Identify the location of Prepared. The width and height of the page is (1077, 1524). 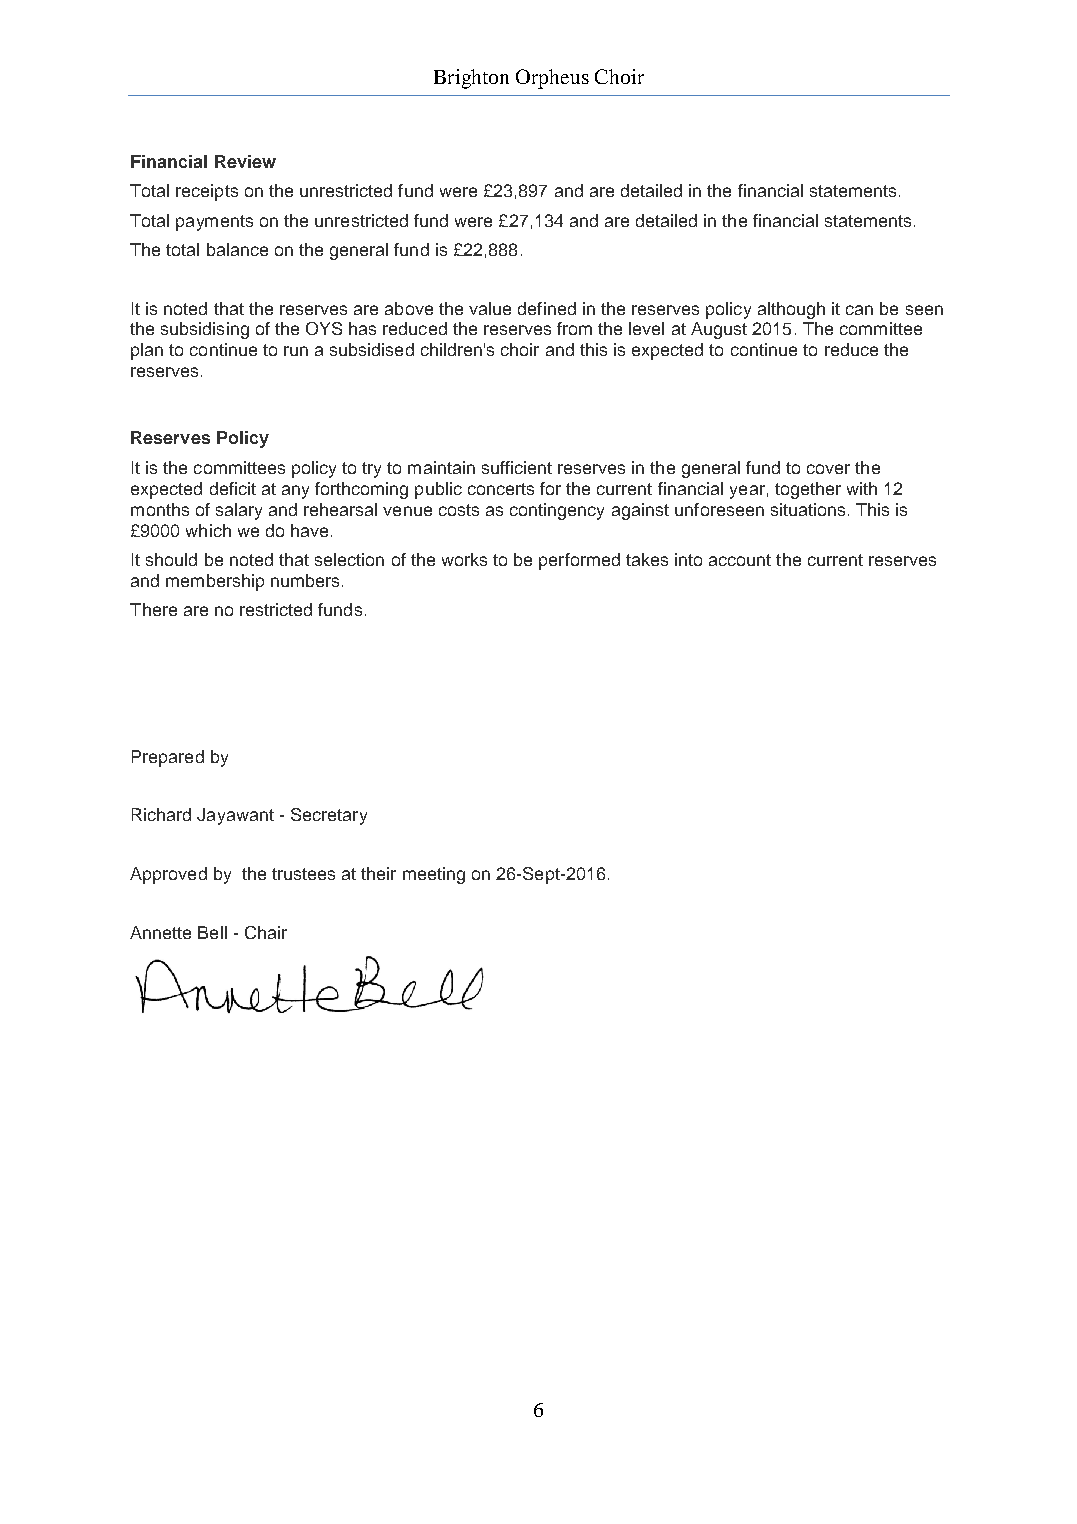
(168, 758).
